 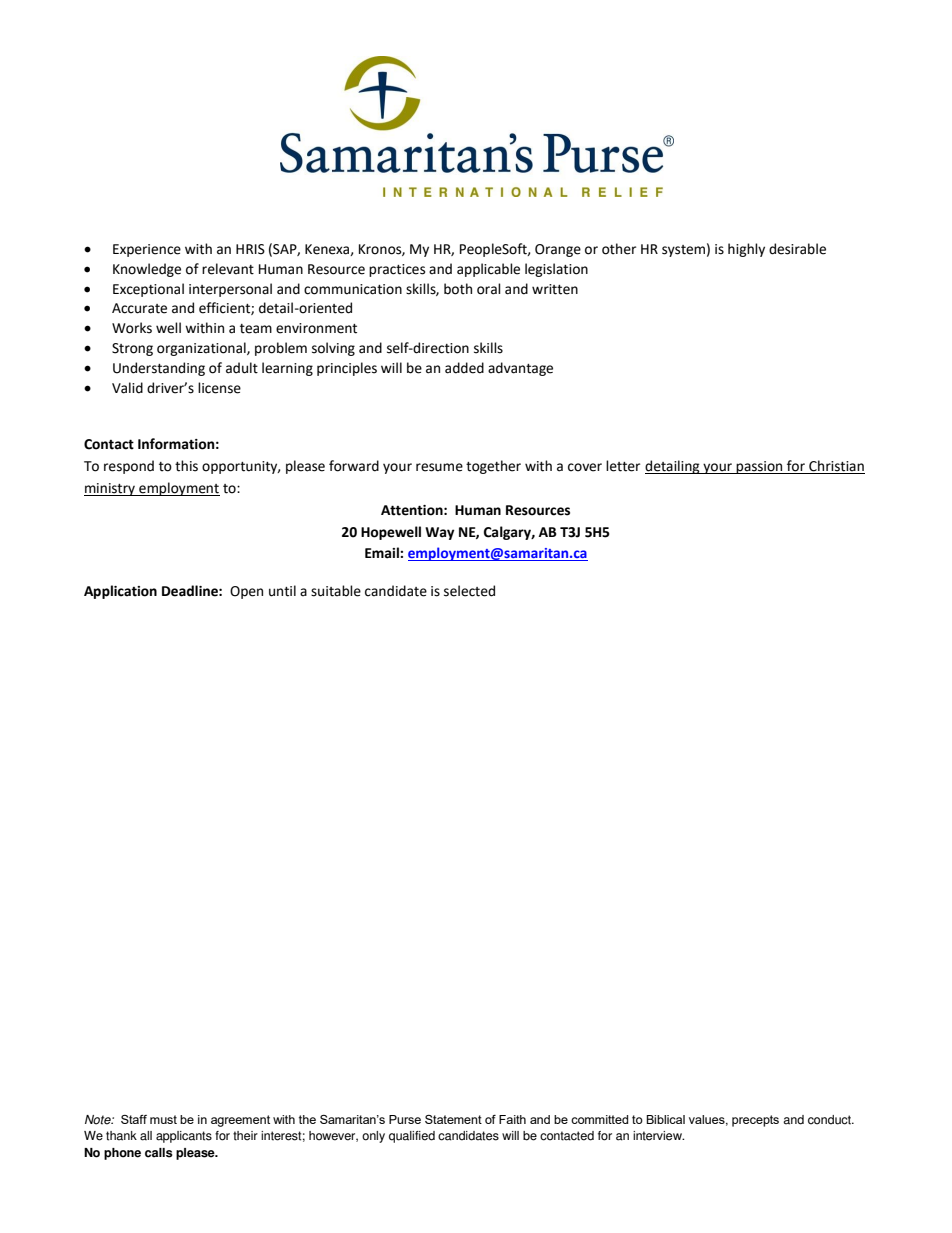 What do you see at coordinates (469, 591) in the screenshot?
I see `selected` at bounding box center [469, 591].
